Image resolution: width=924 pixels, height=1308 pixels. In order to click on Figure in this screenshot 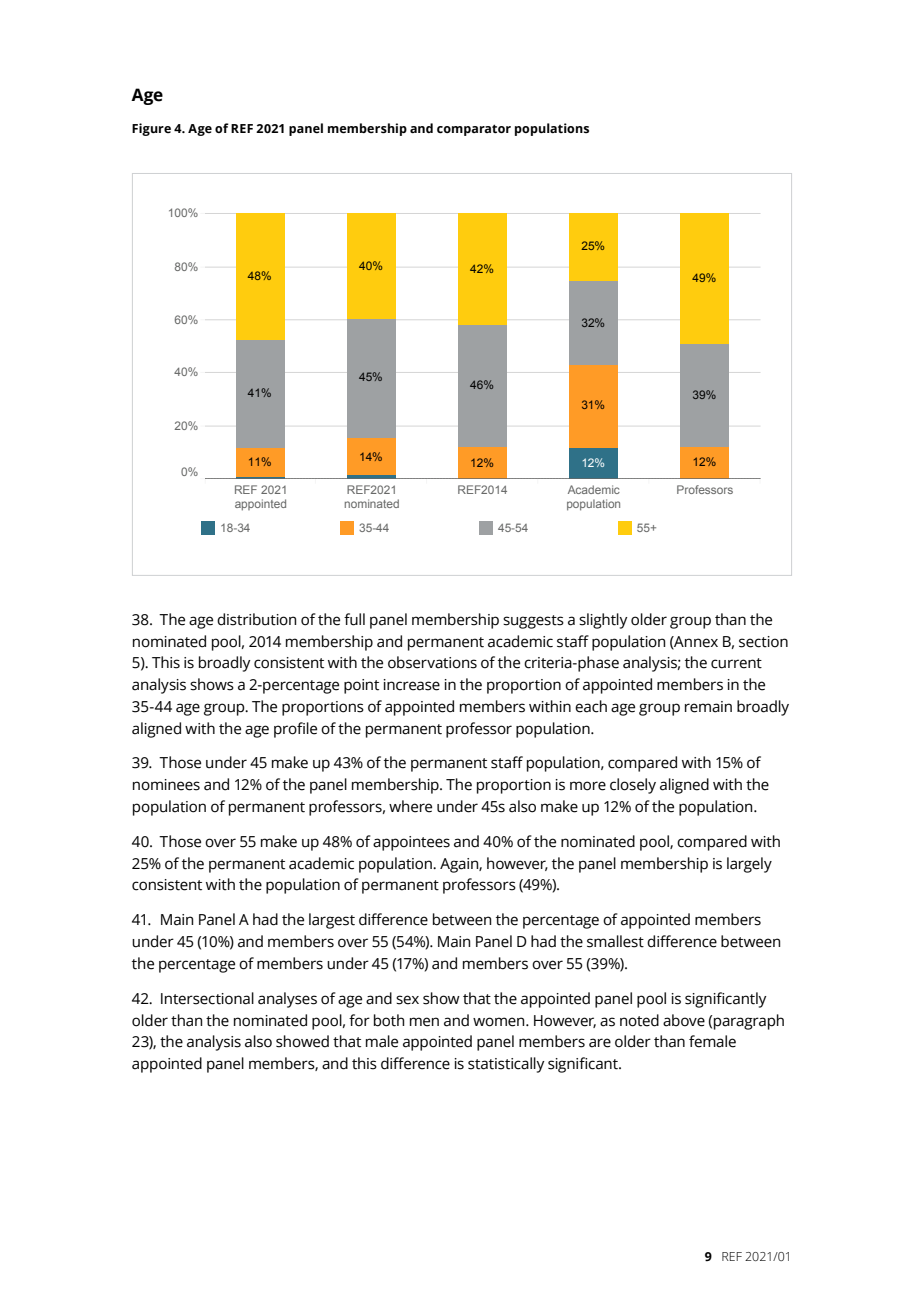, I will do `click(151, 129)`.
